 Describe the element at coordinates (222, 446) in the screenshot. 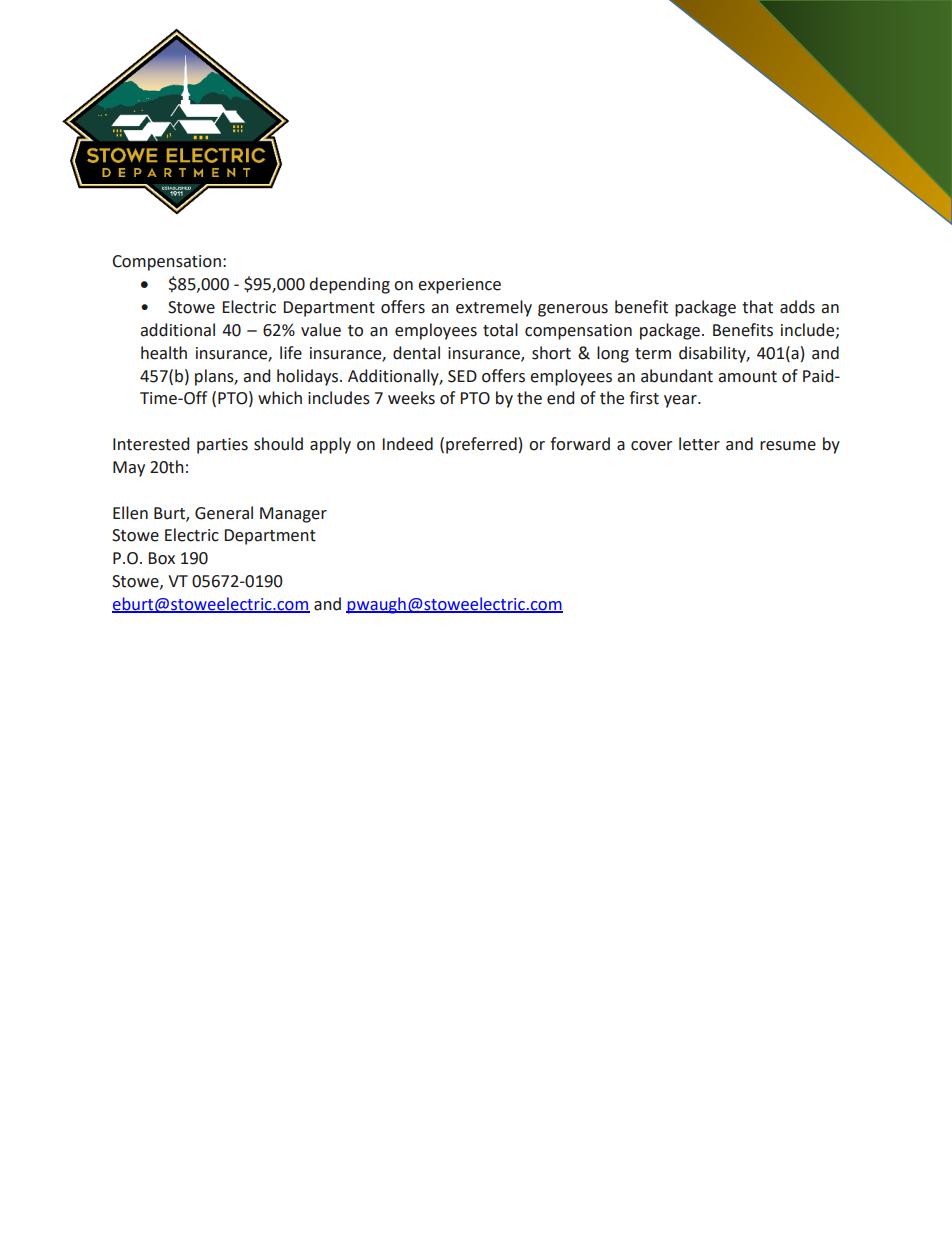

I see `parties` at that location.
